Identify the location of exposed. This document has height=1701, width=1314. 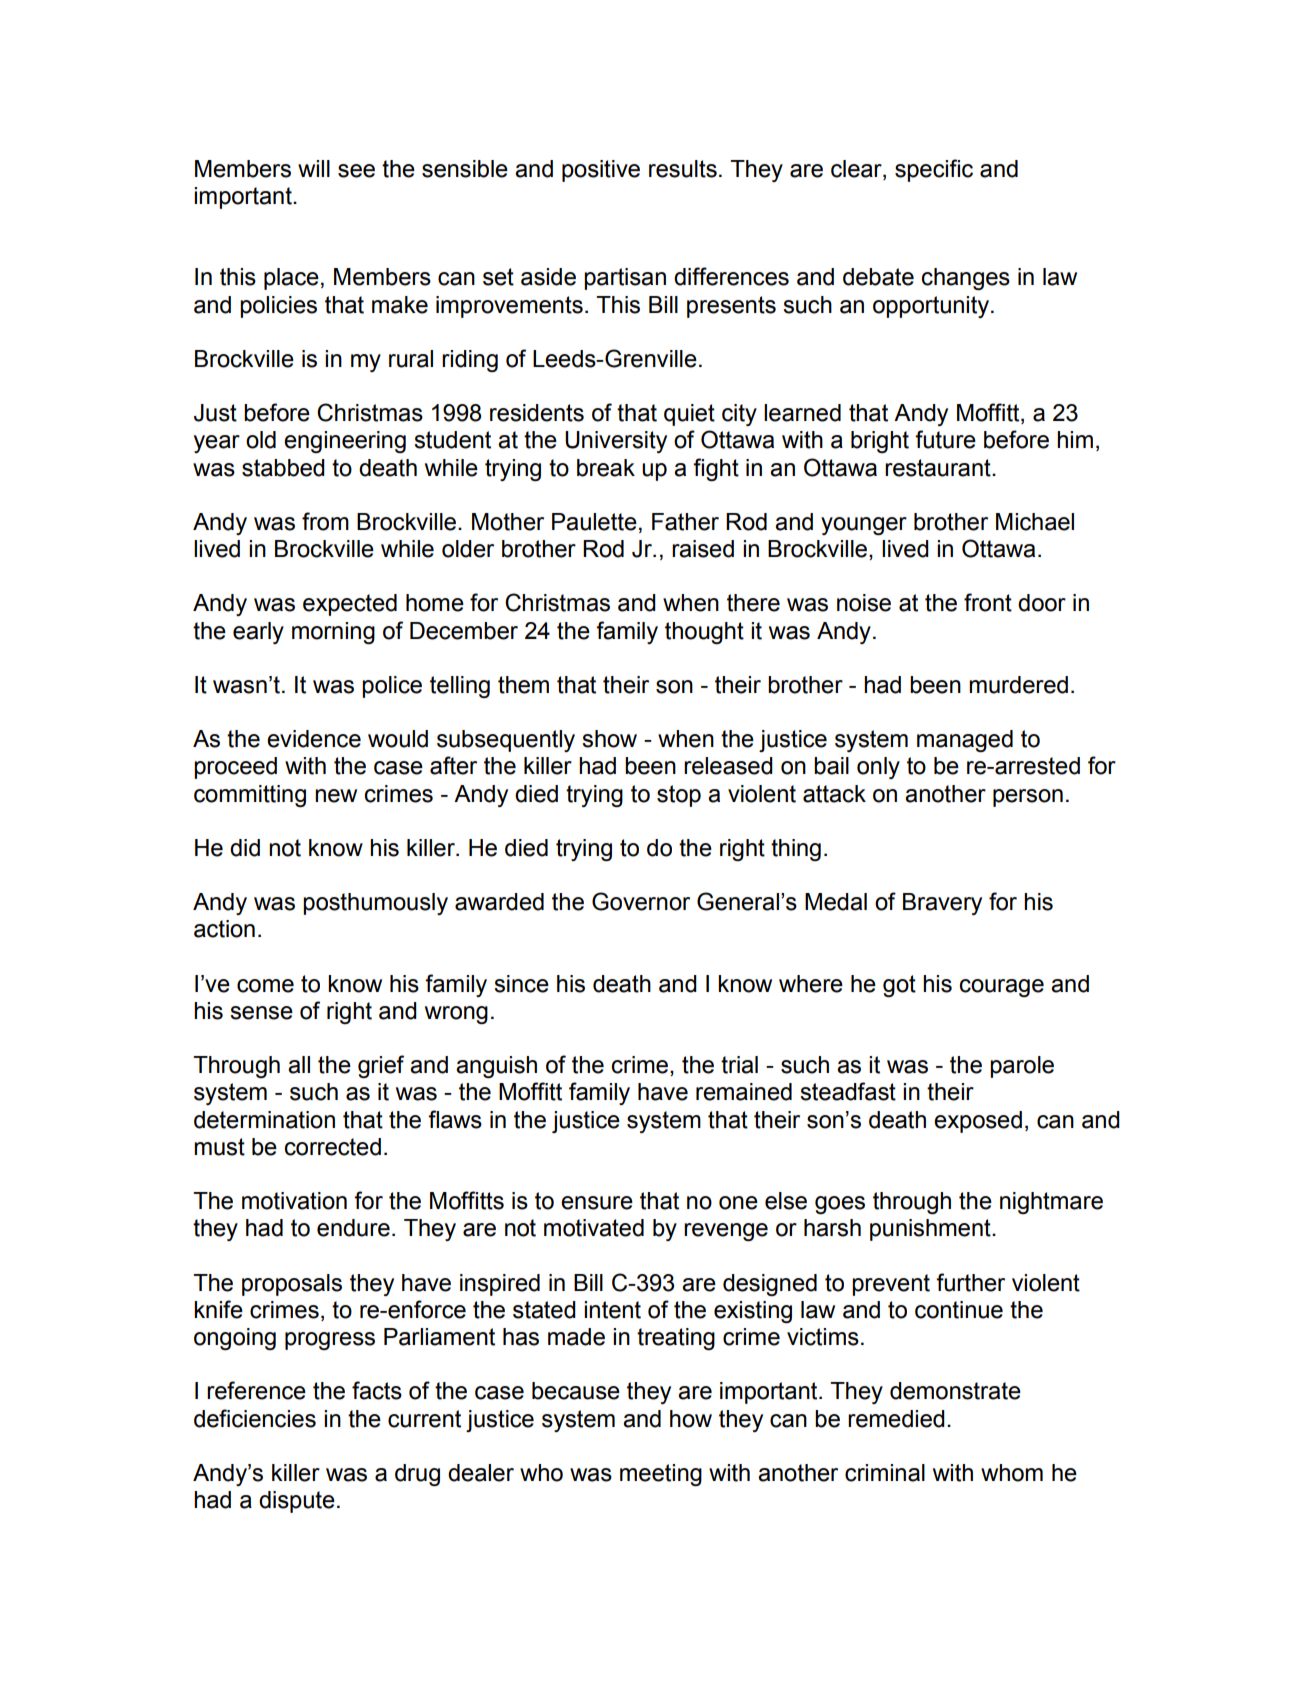
(978, 1122).
